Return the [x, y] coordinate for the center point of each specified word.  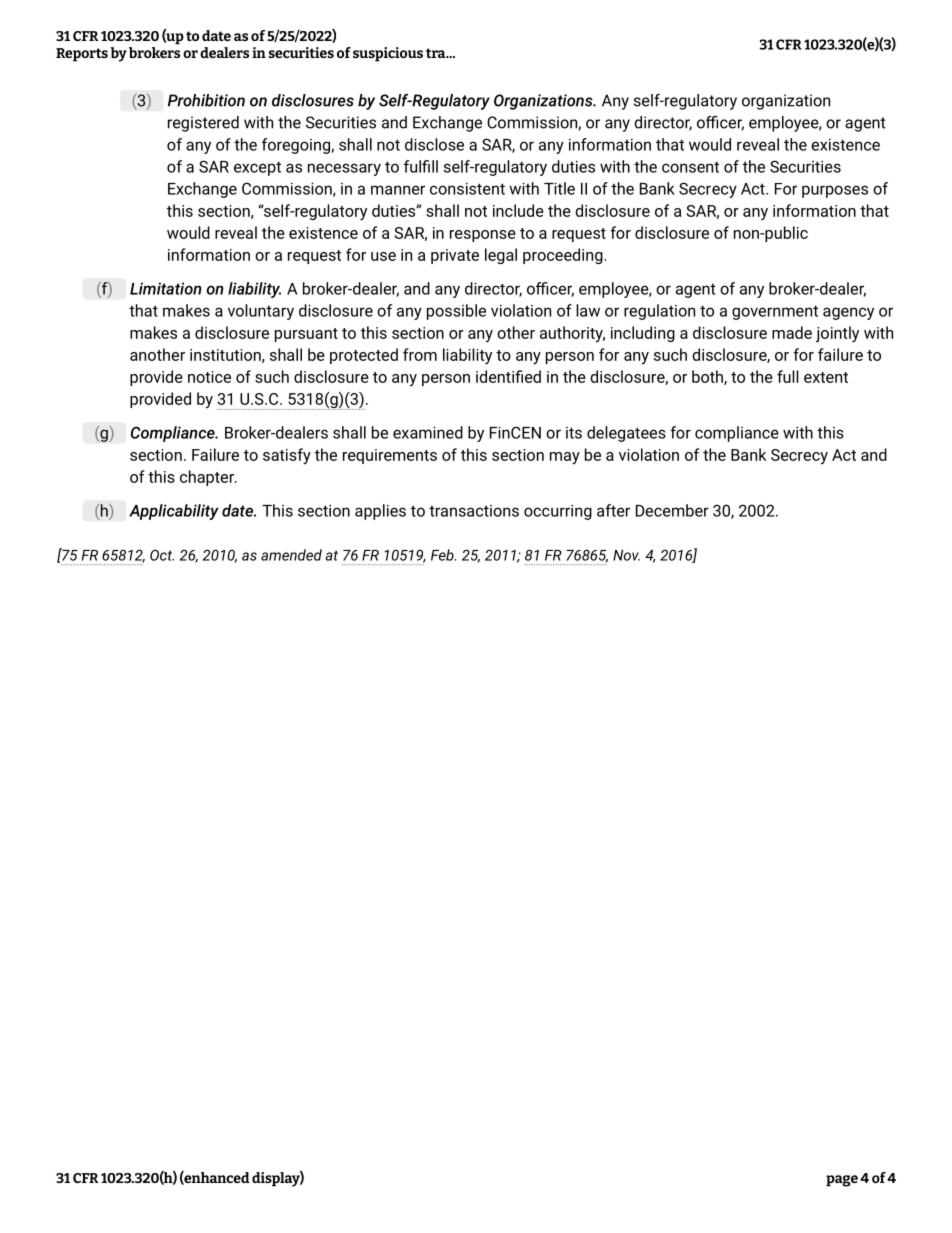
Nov [626, 555]
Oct [162, 555]
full [788, 376]
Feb [443, 555]
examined [428, 432]
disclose [434, 144]
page [842, 1181]
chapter [208, 478]
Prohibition [206, 100]
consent [690, 167]
